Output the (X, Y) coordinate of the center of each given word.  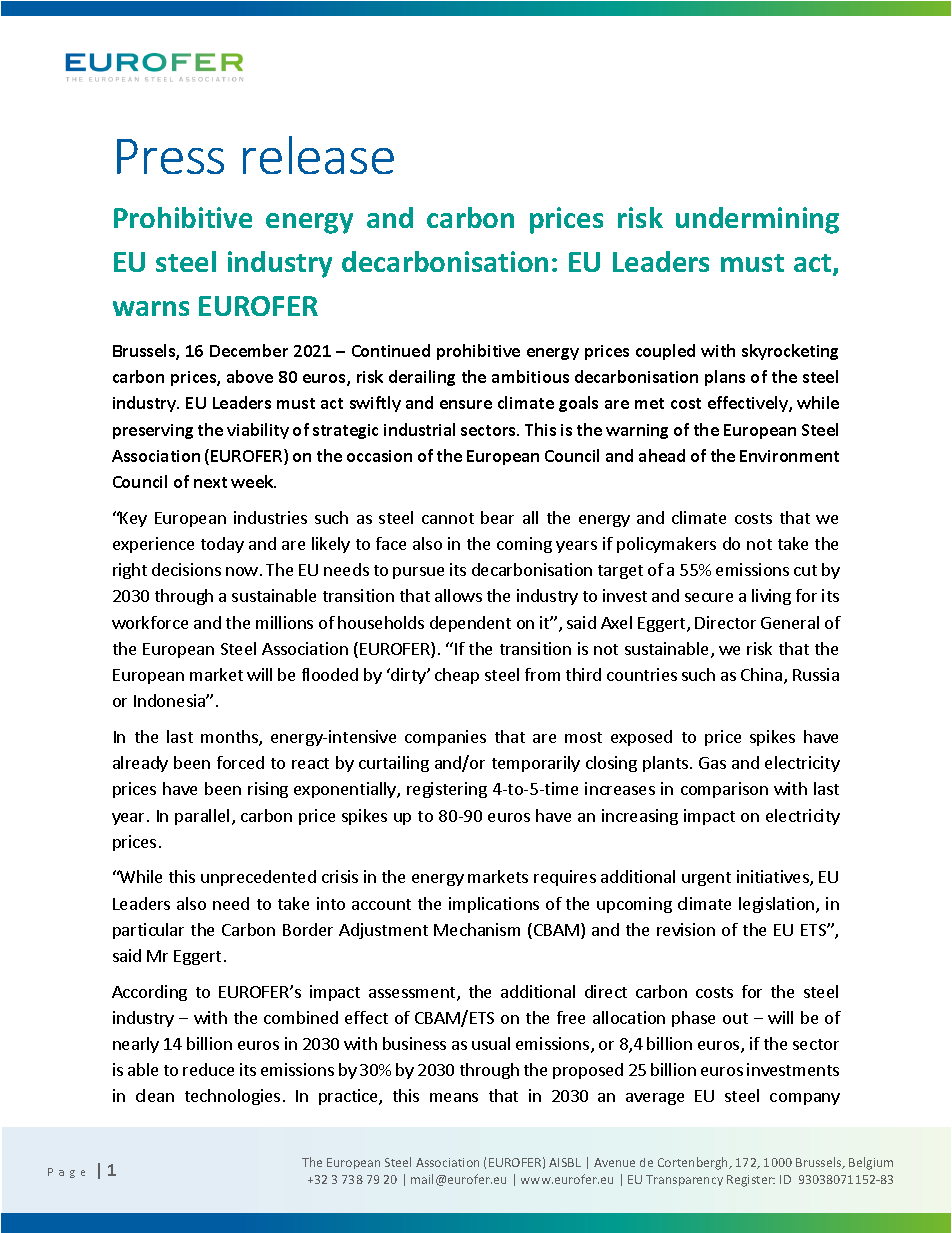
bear (497, 517)
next (210, 482)
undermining (757, 220)
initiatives (774, 878)
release (318, 155)
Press (170, 156)
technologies (232, 1097)
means (454, 1097)
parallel (202, 817)
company (805, 1099)
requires (565, 878)
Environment (789, 456)
